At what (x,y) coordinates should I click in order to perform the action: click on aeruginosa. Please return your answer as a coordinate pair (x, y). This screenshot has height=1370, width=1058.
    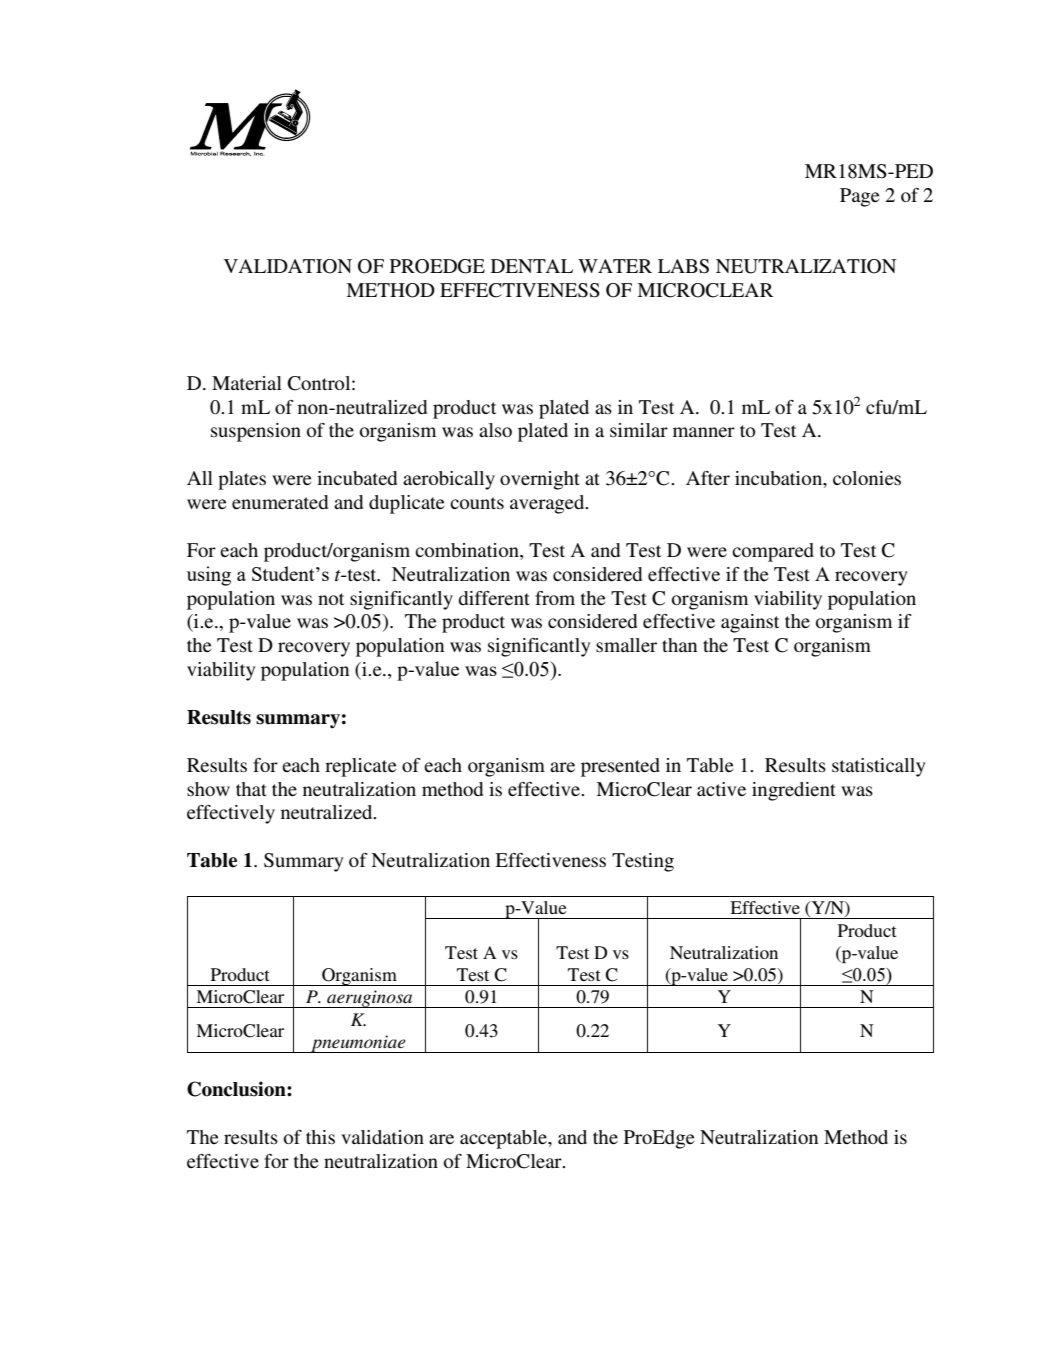
    Looking at the image, I should click on (370, 999).
